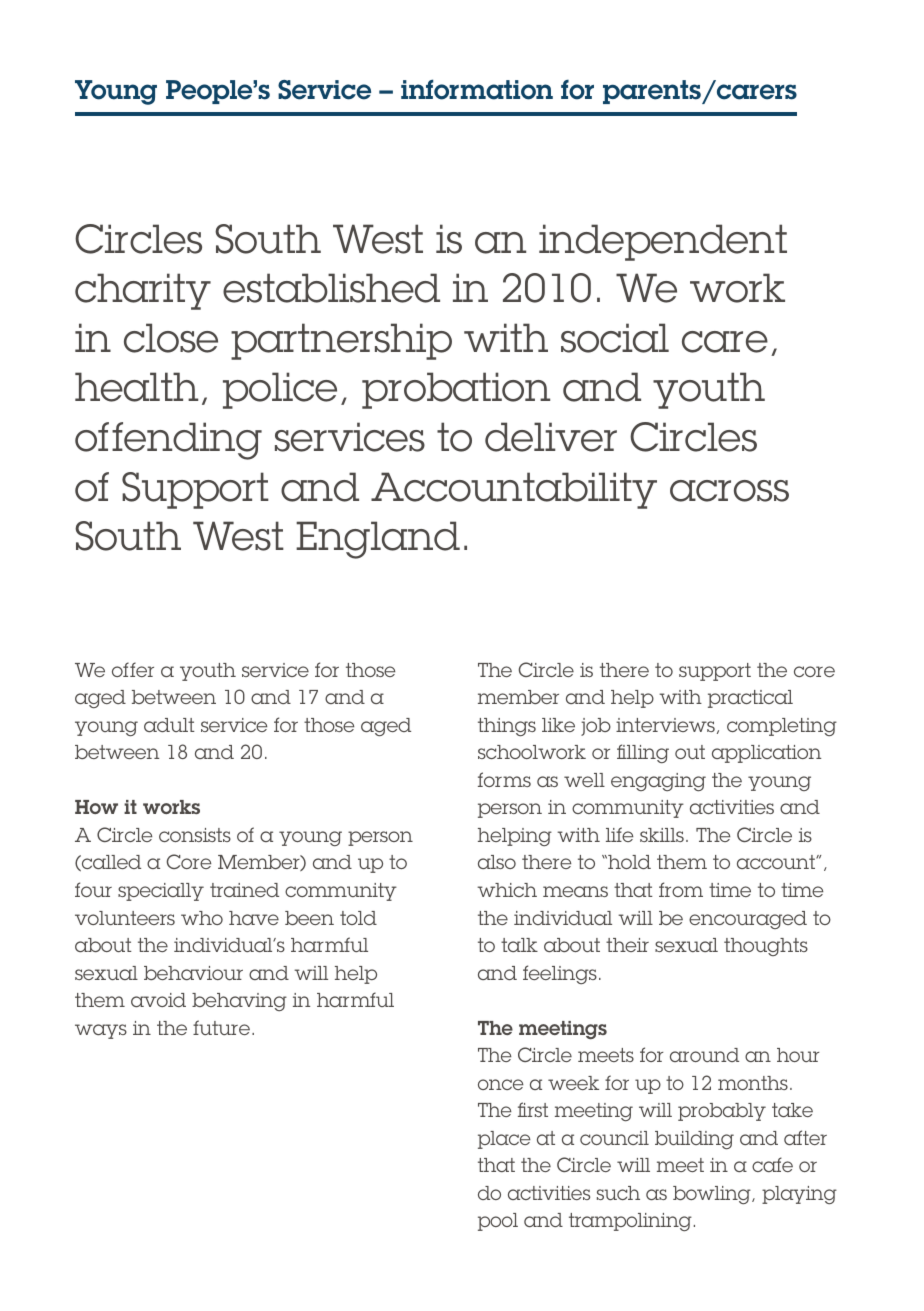 This document has height=1311, width=924. What do you see at coordinates (507, 727) in the document?
I see `things` at bounding box center [507, 727].
